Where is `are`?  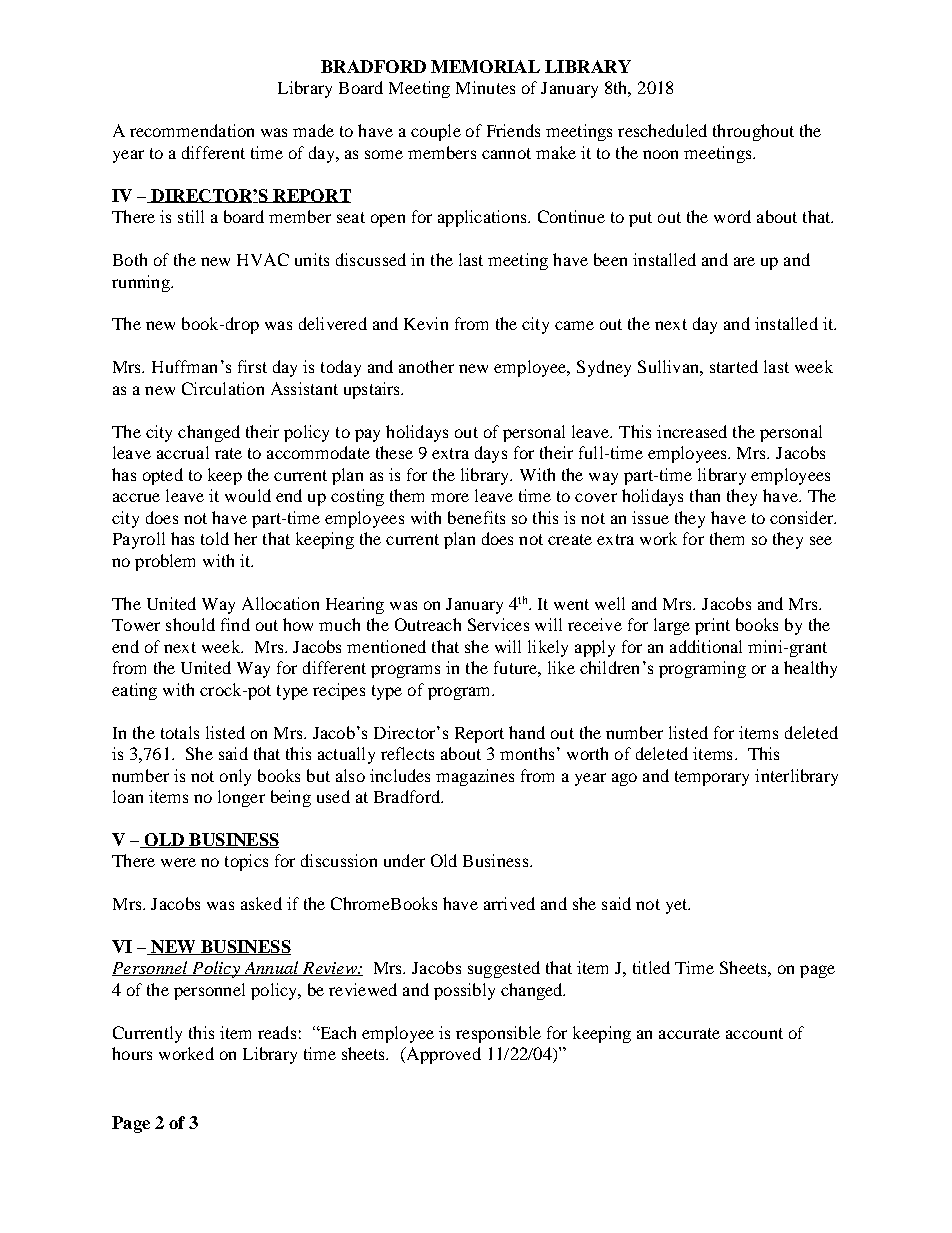 are is located at coordinates (744, 261).
